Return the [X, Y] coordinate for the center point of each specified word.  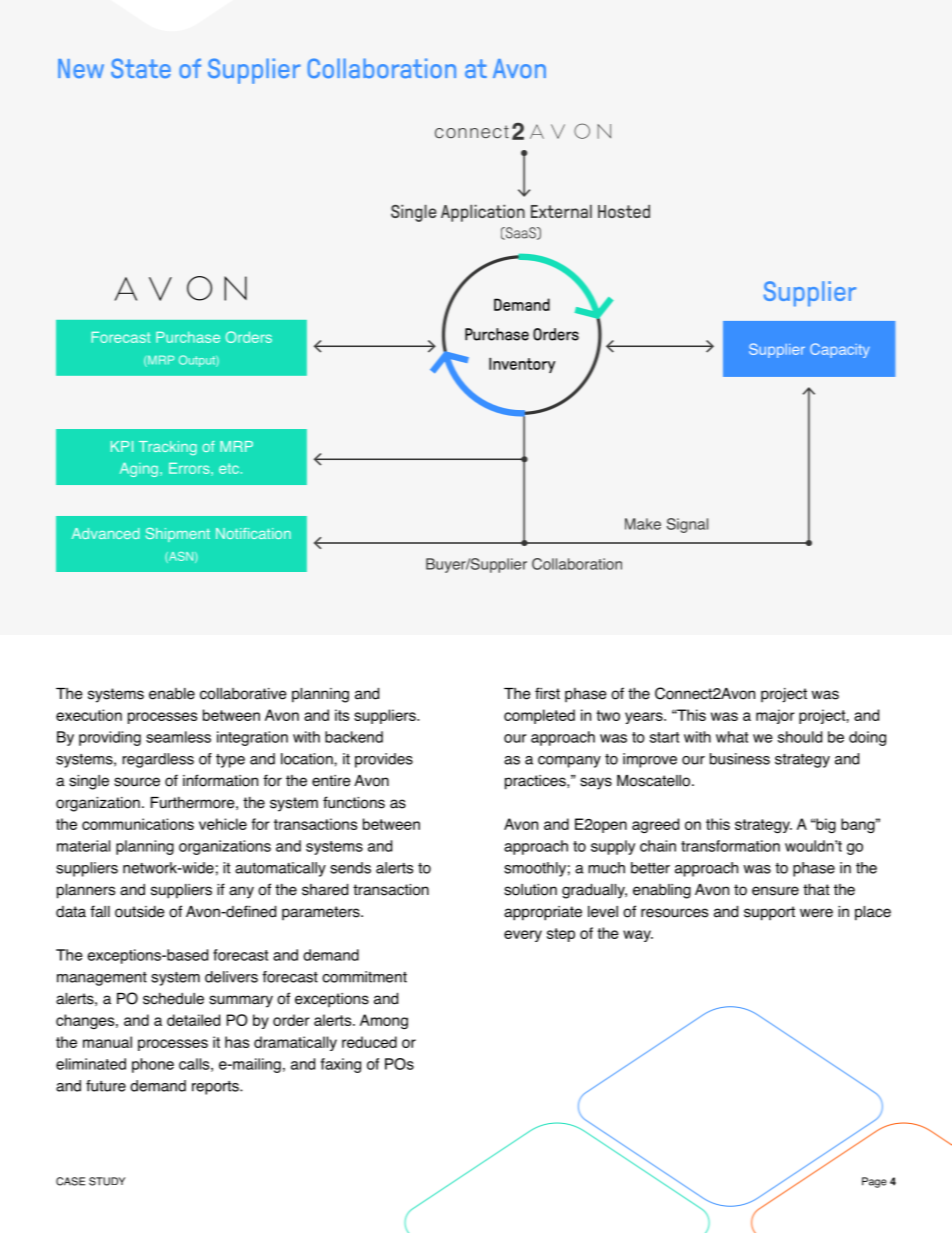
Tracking [168, 448]
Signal [687, 525]
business [740, 759]
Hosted [624, 211]
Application [483, 213]
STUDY [107, 1181]
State [141, 68]
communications [138, 824]
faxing [341, 1065]
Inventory [522, 365]
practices [536, 782]
